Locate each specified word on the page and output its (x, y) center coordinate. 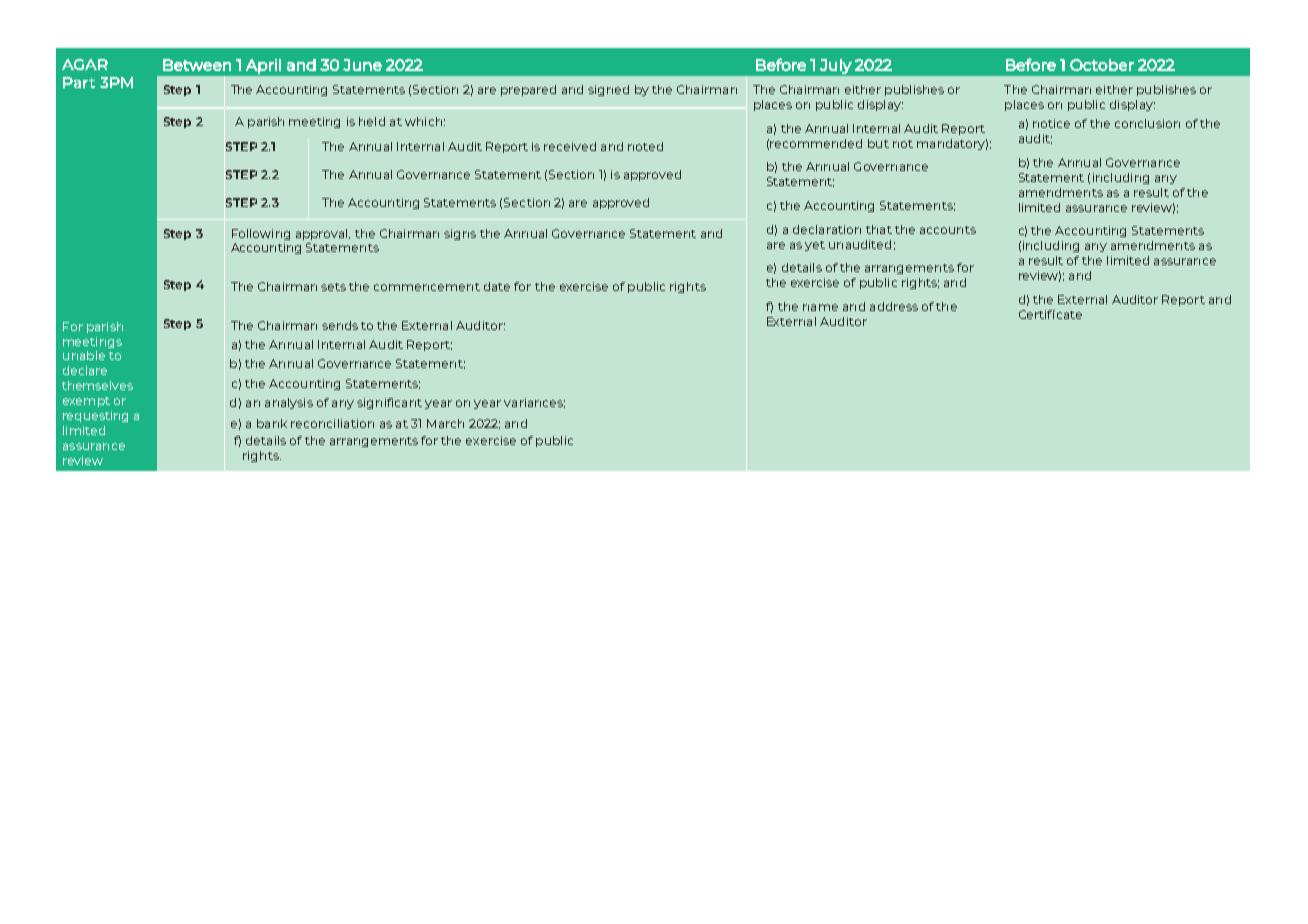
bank (272, 423)
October (1102, 65)
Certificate (1050, 314)
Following (261, 234)
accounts (948, 230)
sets (333, 287)
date (497, 286)
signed (608, 90)
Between (197, 65)
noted (645, 146)
